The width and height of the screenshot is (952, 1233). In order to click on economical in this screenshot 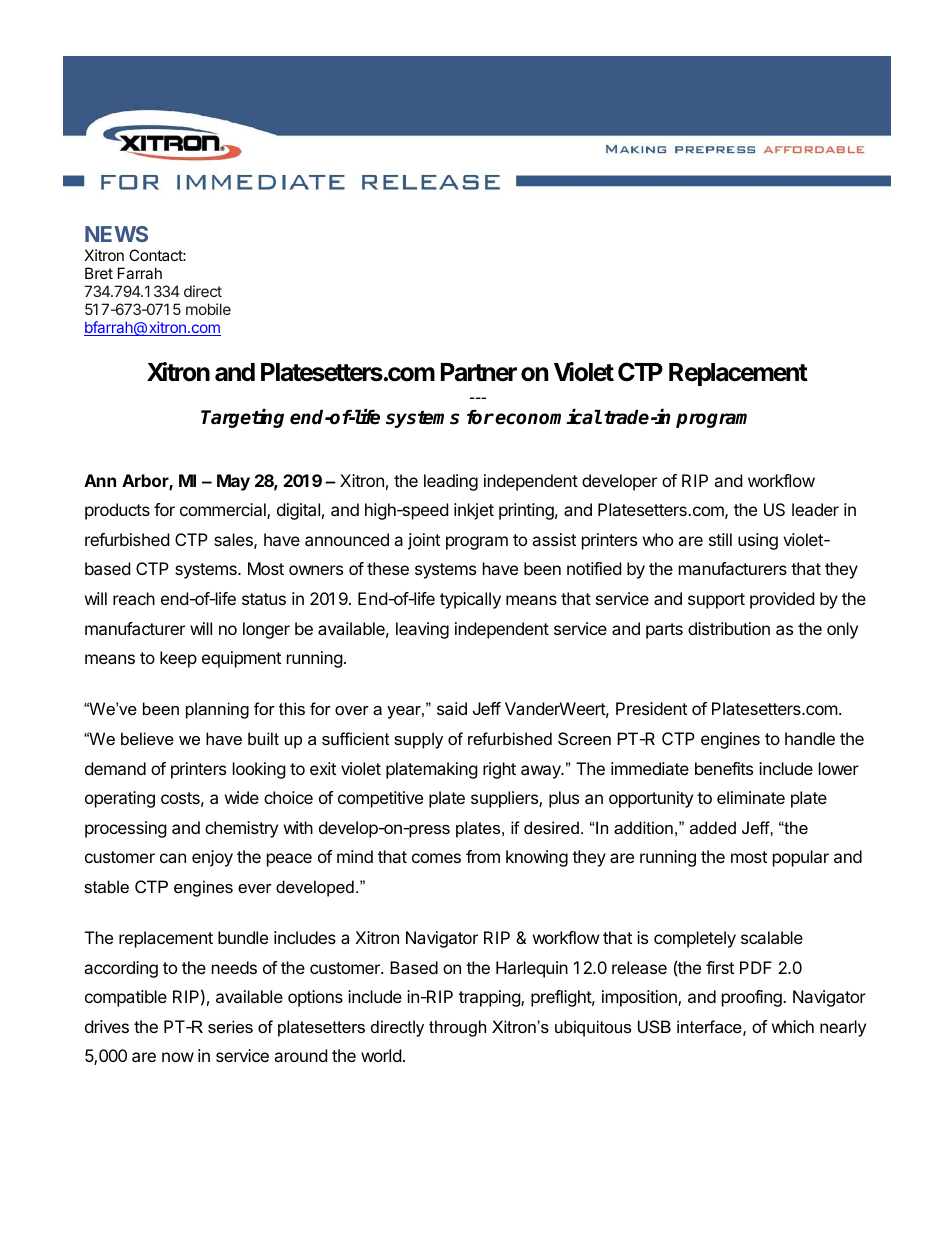, I will do `click(548, 417)`.
